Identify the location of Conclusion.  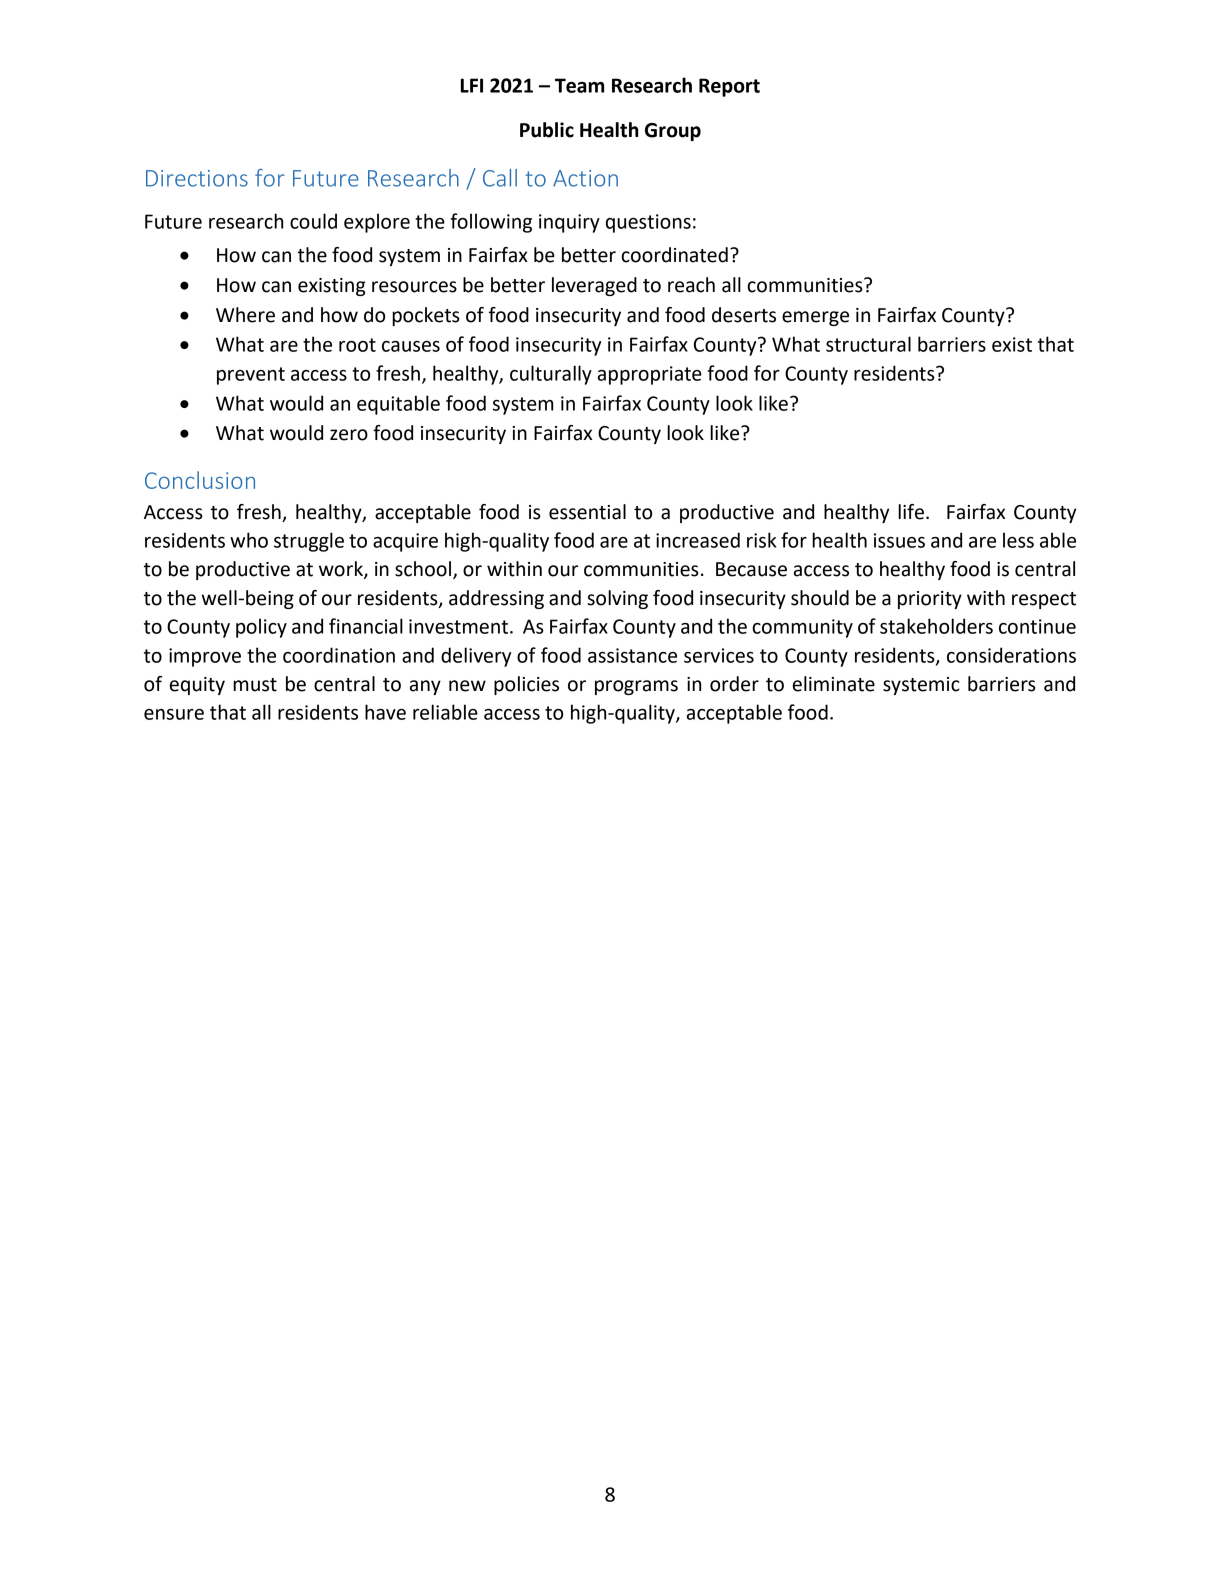
(200, 480).
